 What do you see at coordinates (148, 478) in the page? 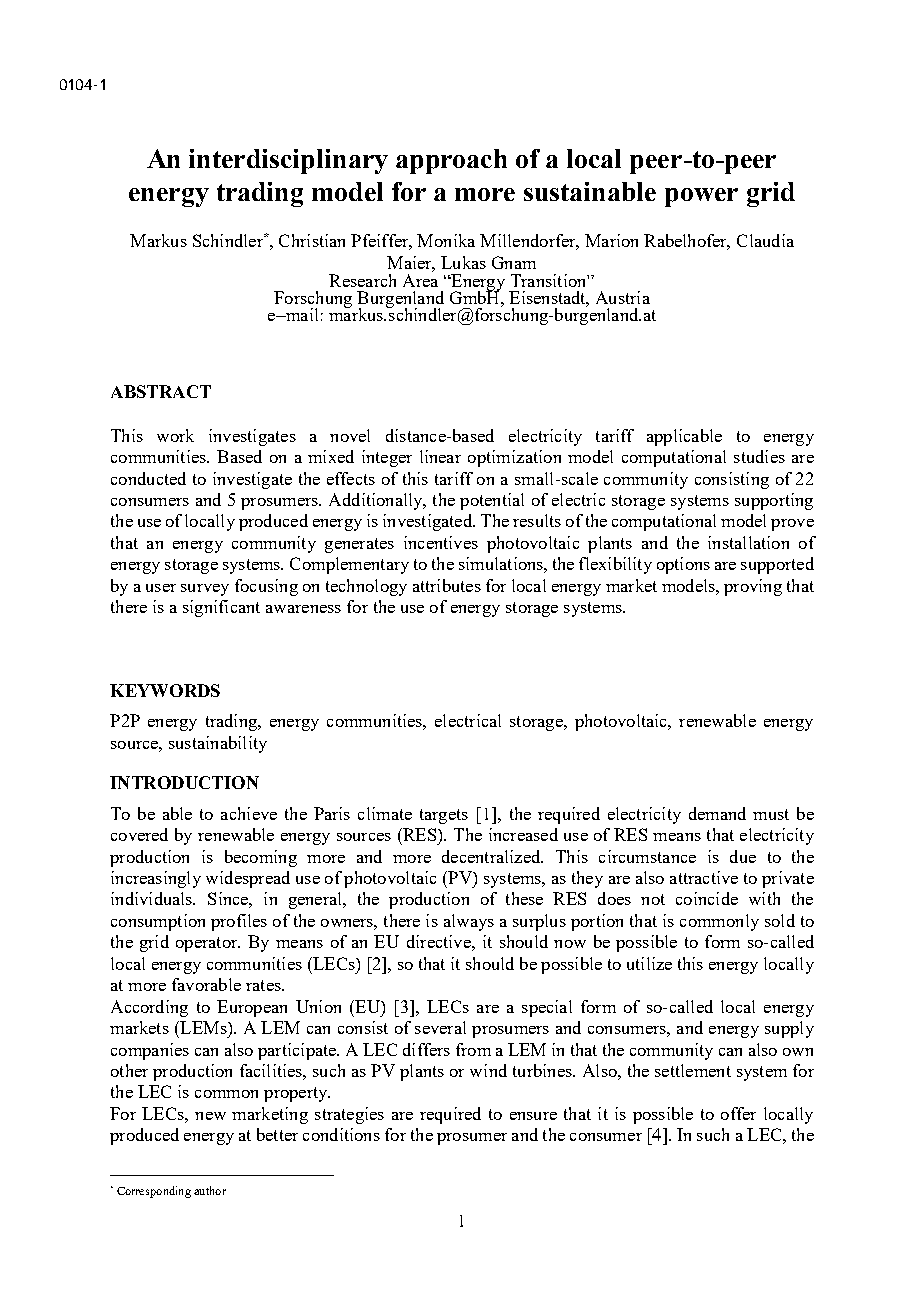
I see `conducted` at bounding box center [148, 478].
